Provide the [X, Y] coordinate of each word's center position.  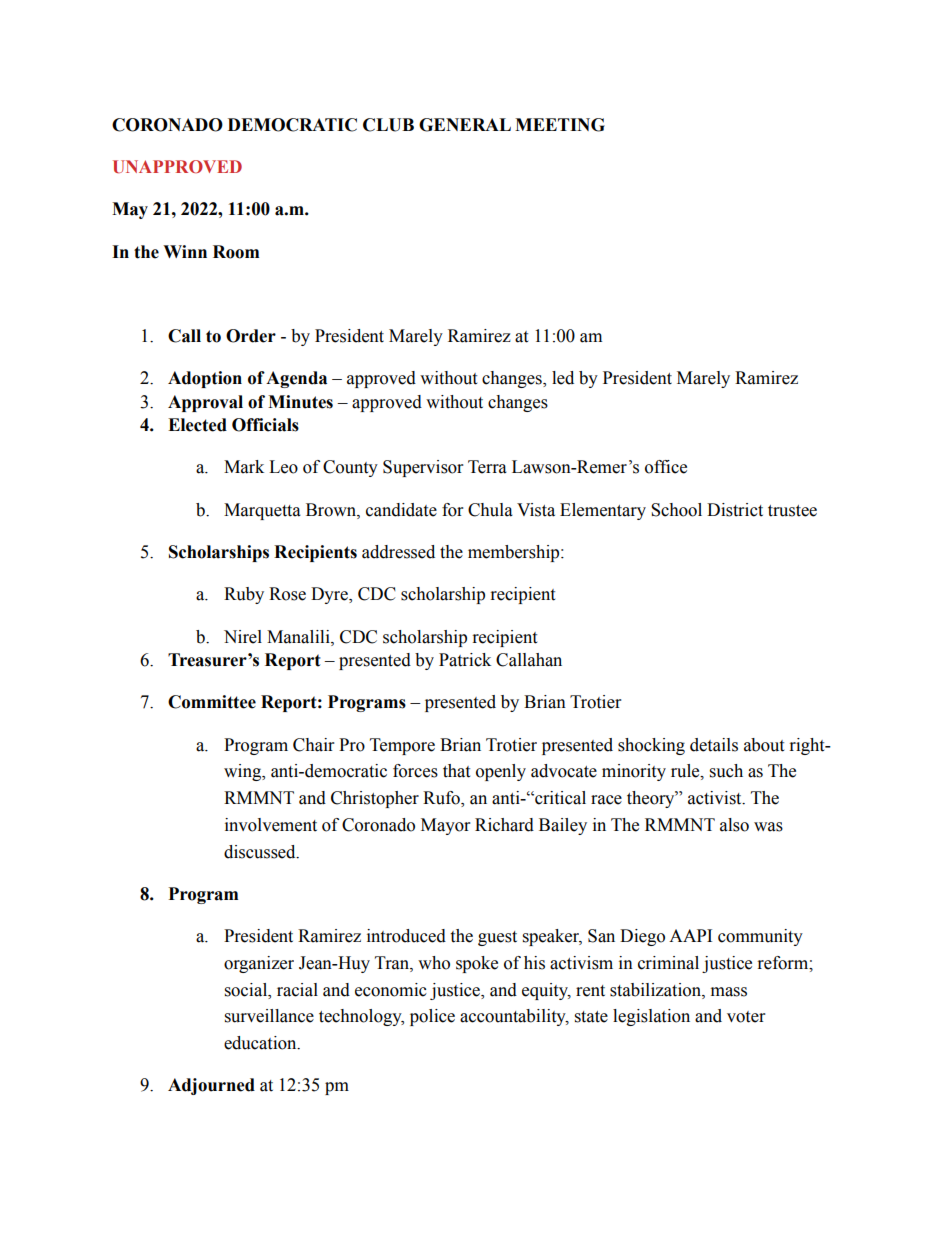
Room [236, 252]
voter [746, 1017]
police [432, 1017]
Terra [487, 467]
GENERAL [465, 125]
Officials [265, 425]
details [714, 745]
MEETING [560, 125]
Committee [212, 702]
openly [501, 772]
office [666, 467]
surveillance [269, 1016]
